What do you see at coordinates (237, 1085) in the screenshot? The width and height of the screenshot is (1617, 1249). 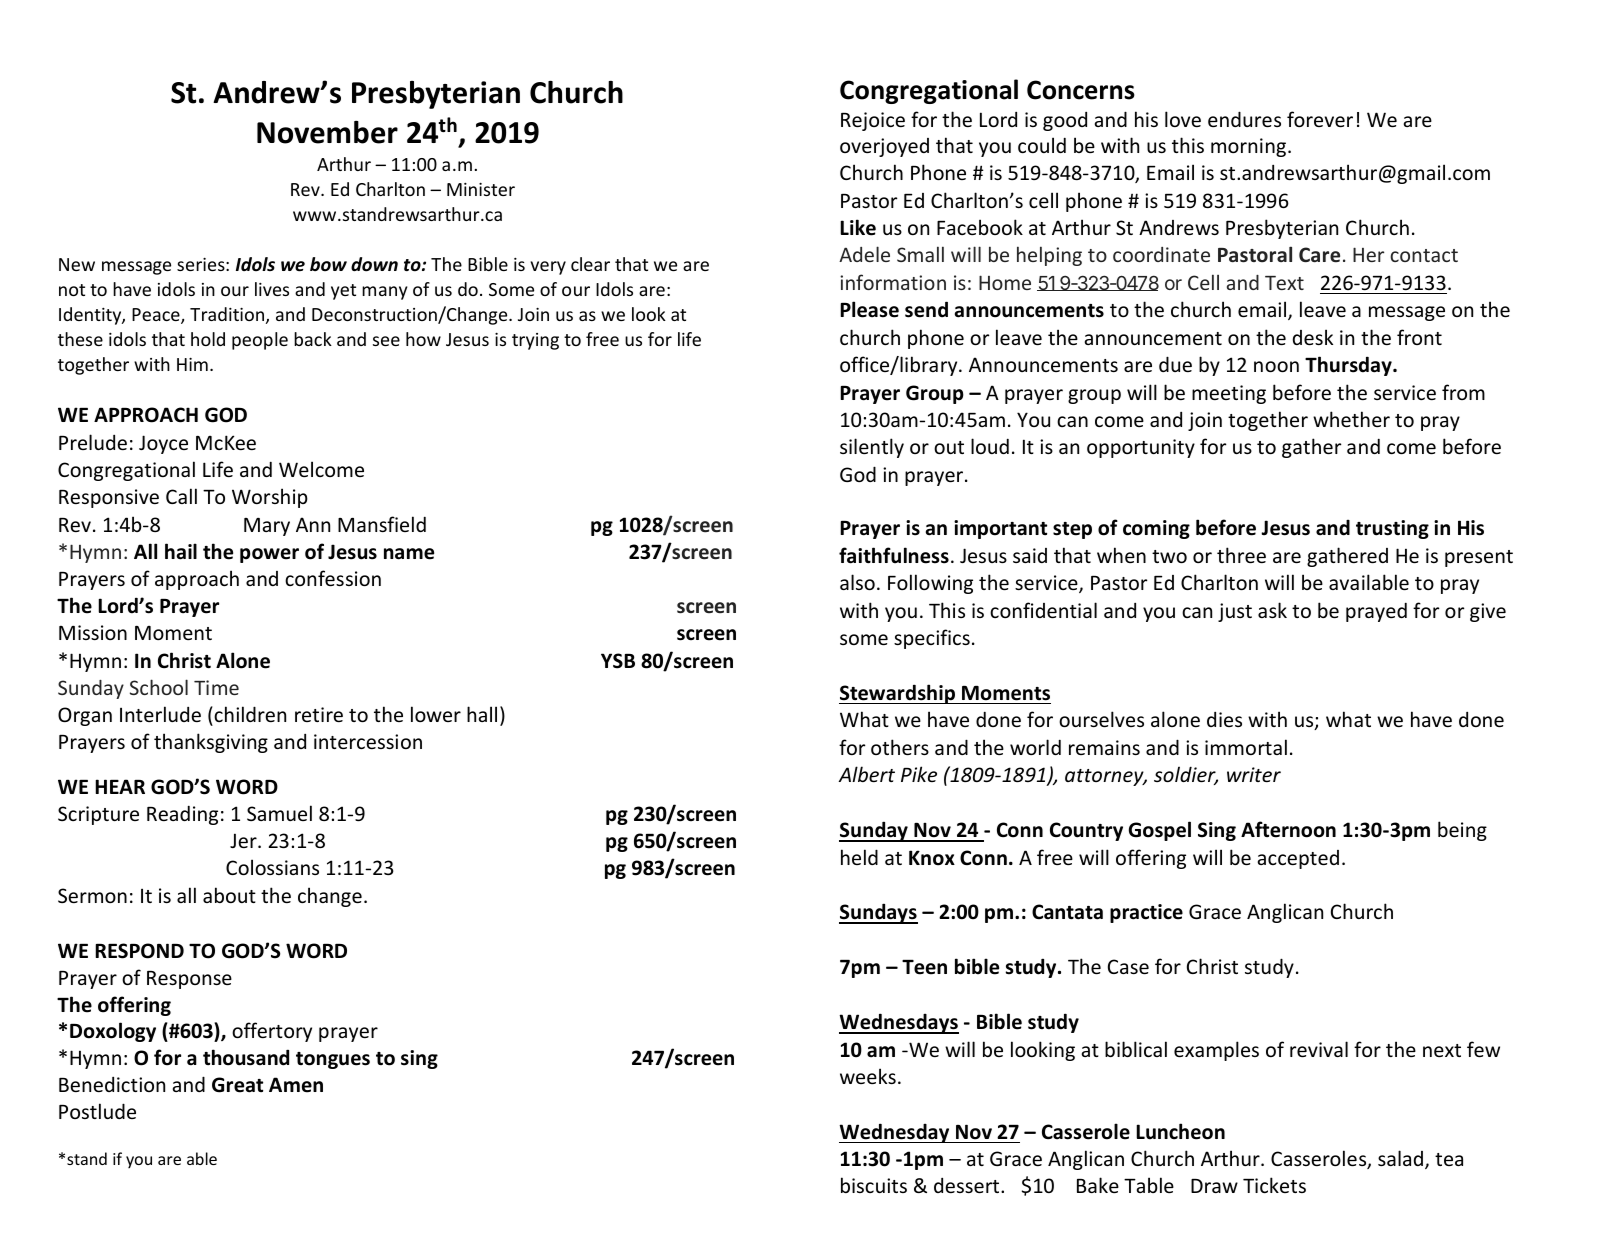 I see `Great` at bounding box center [237, 1085].
